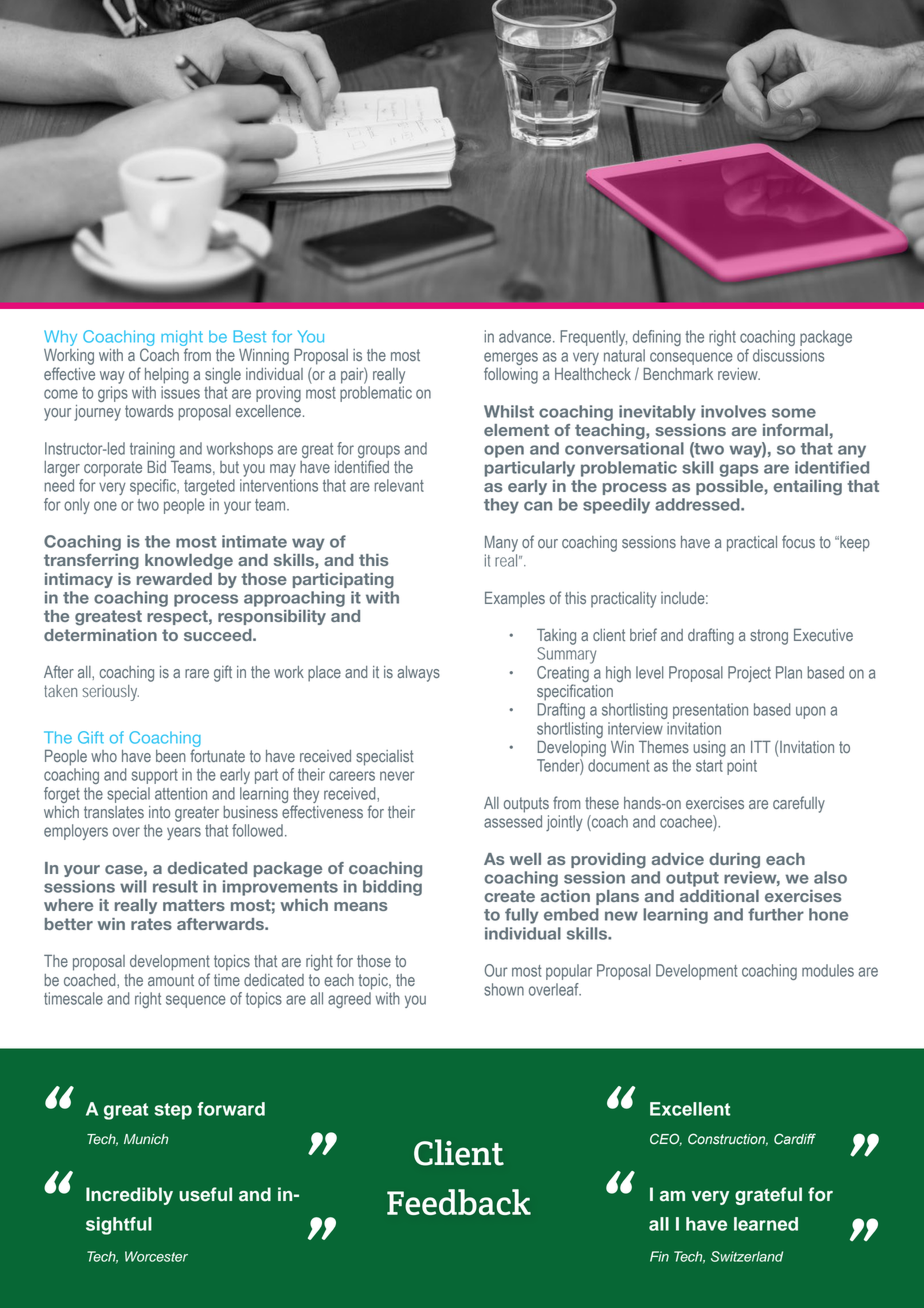  Describe the element at coordinates (167, 376) in the screenshot. I see `helping` at that location.
